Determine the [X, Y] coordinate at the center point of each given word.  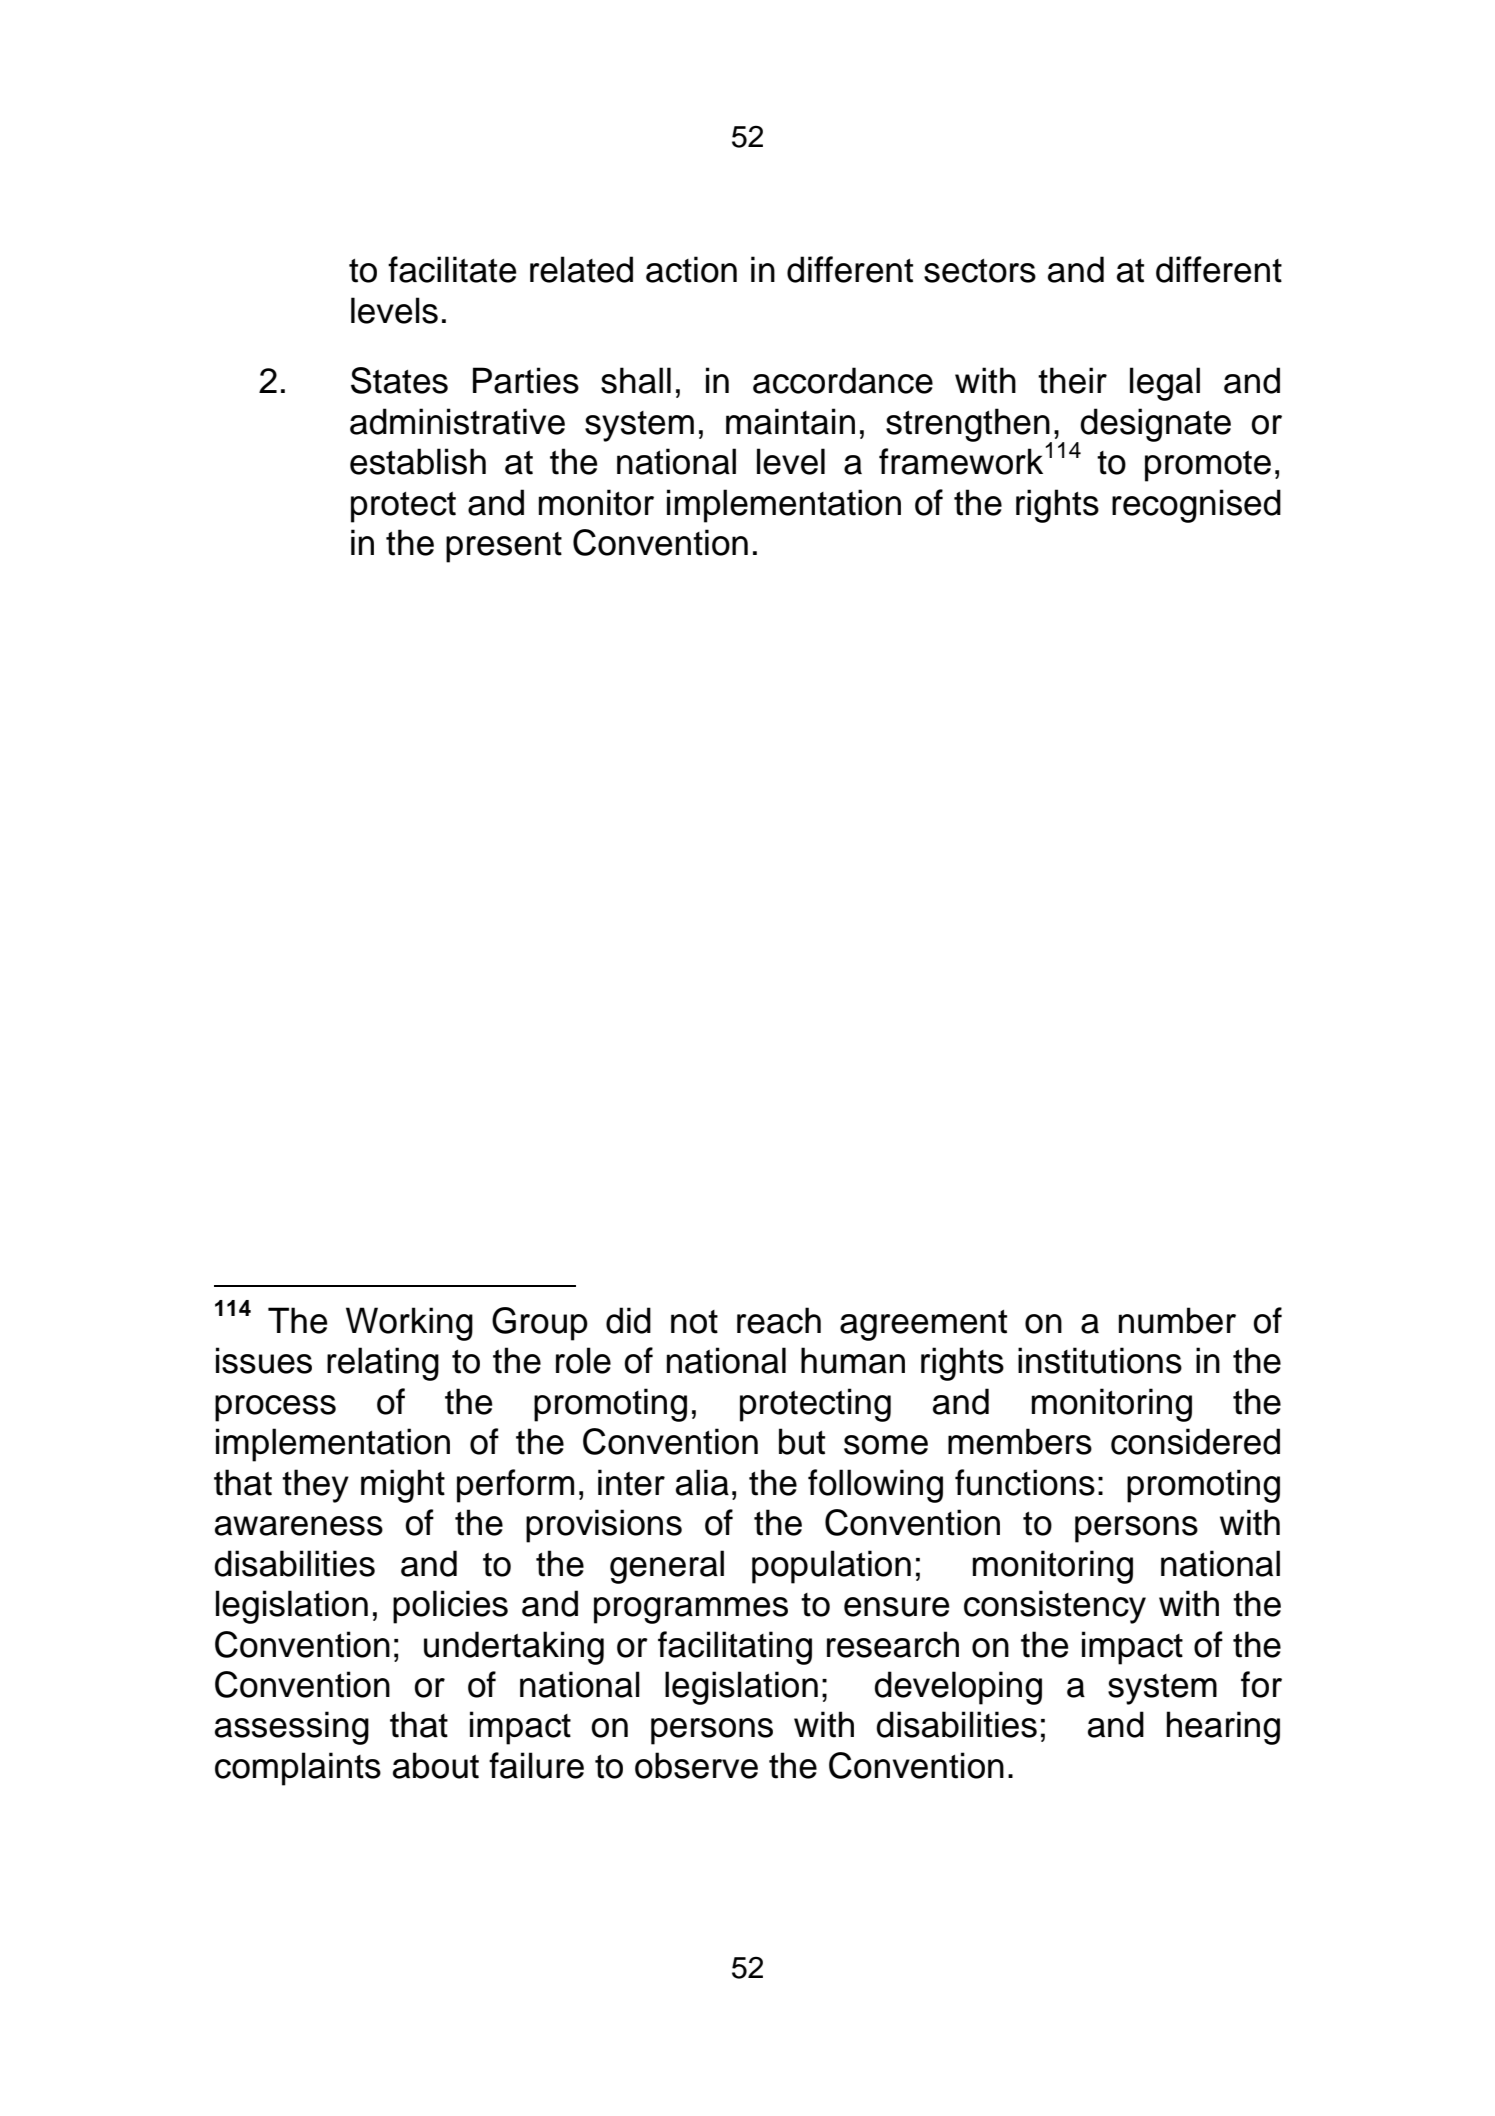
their [1072, 380]
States [399, 380]
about [436, 1765]
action [691, 269]
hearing [1223, 1728]
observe [696, 1765]
